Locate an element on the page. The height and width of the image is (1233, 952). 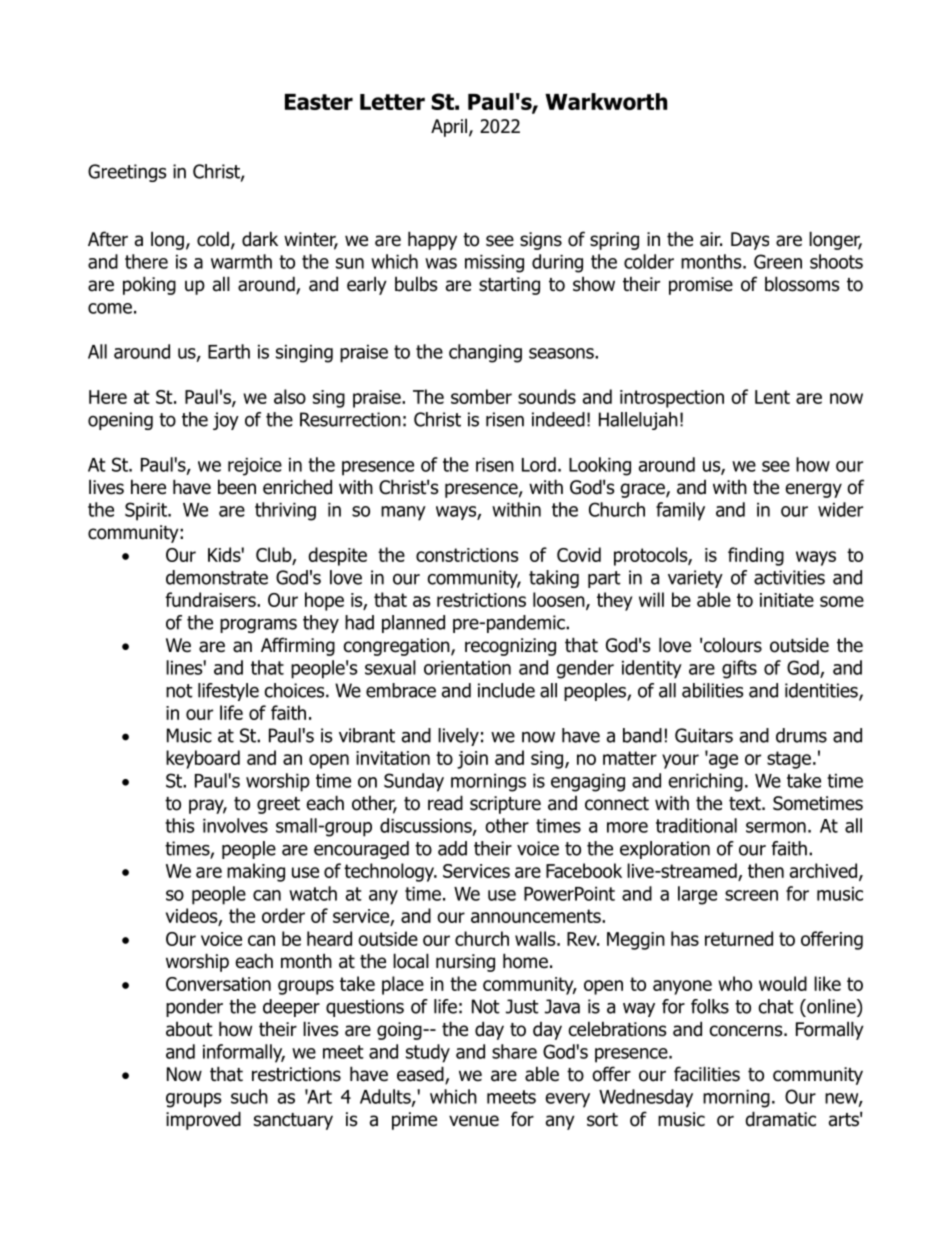
April is located at coordinates (449, 127).
